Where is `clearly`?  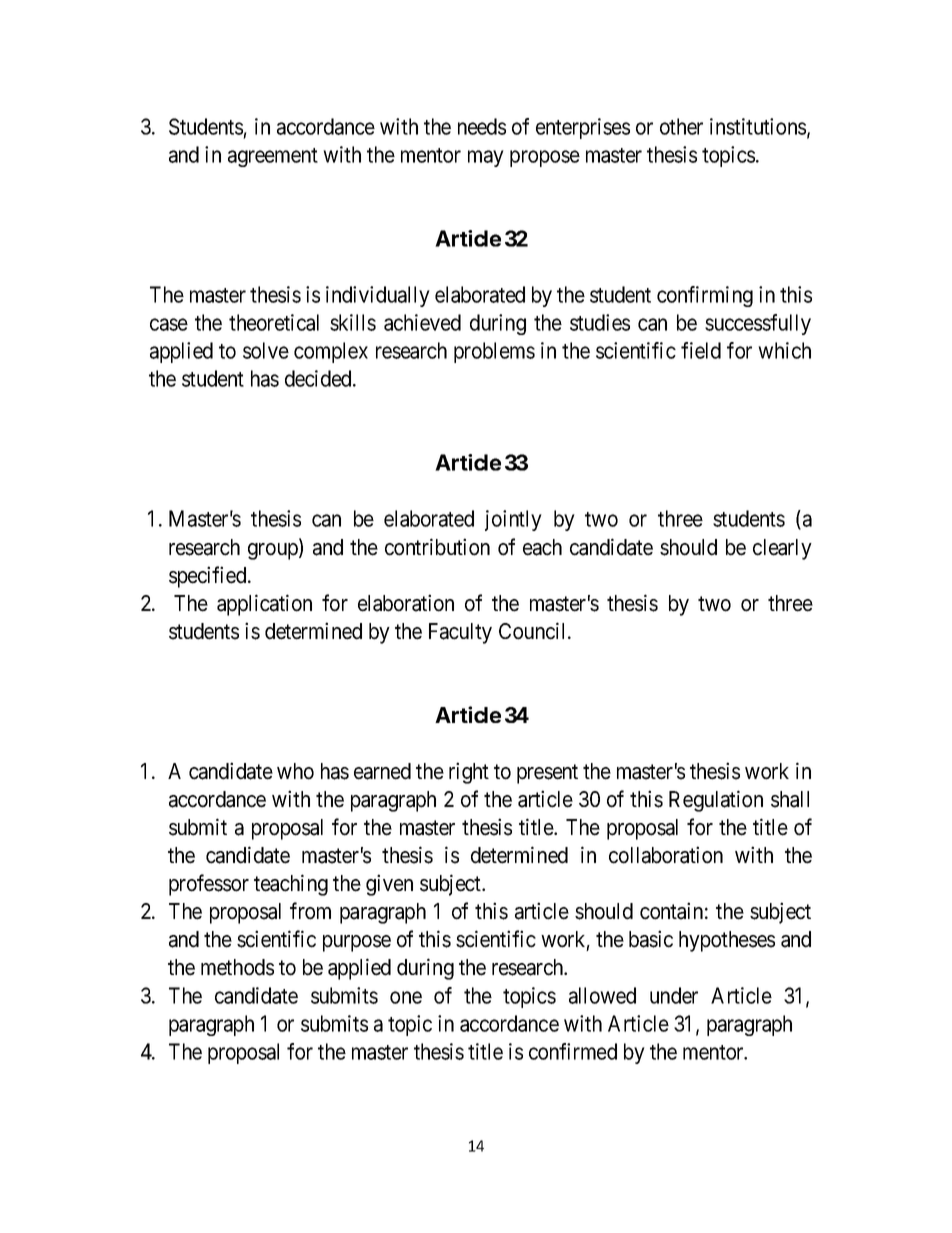
clearly is located at coordinates (782, 549).
